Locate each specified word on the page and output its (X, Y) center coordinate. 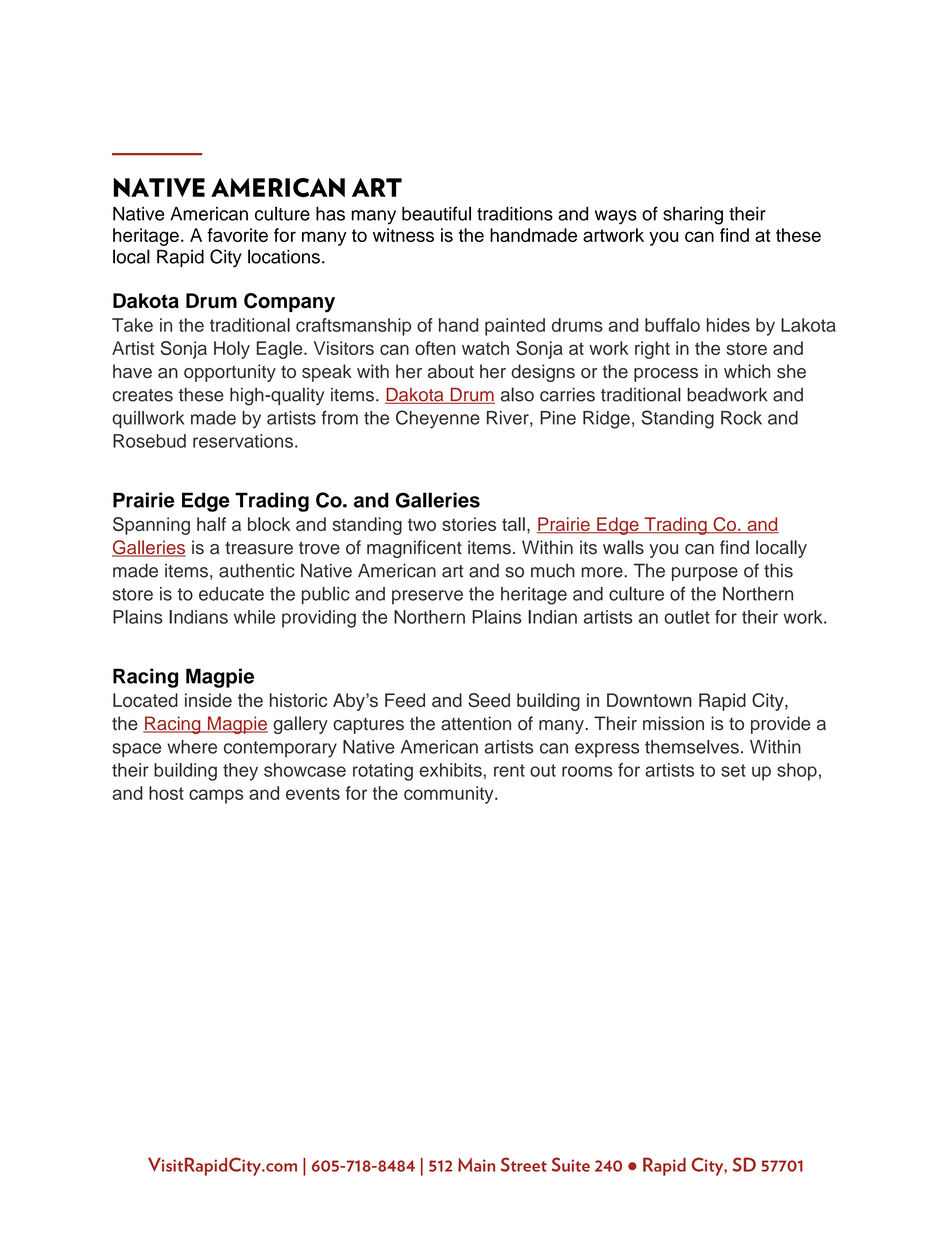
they (240, 772)
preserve (427, 597)
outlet (687, 617)
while (254, 617)
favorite (237, 235)
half (211, 524)
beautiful (436, 213)
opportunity (230, 373)
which (747, 371)
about (451, 371)
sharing (693, 216)
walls (623, 547)
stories (469, 524)
